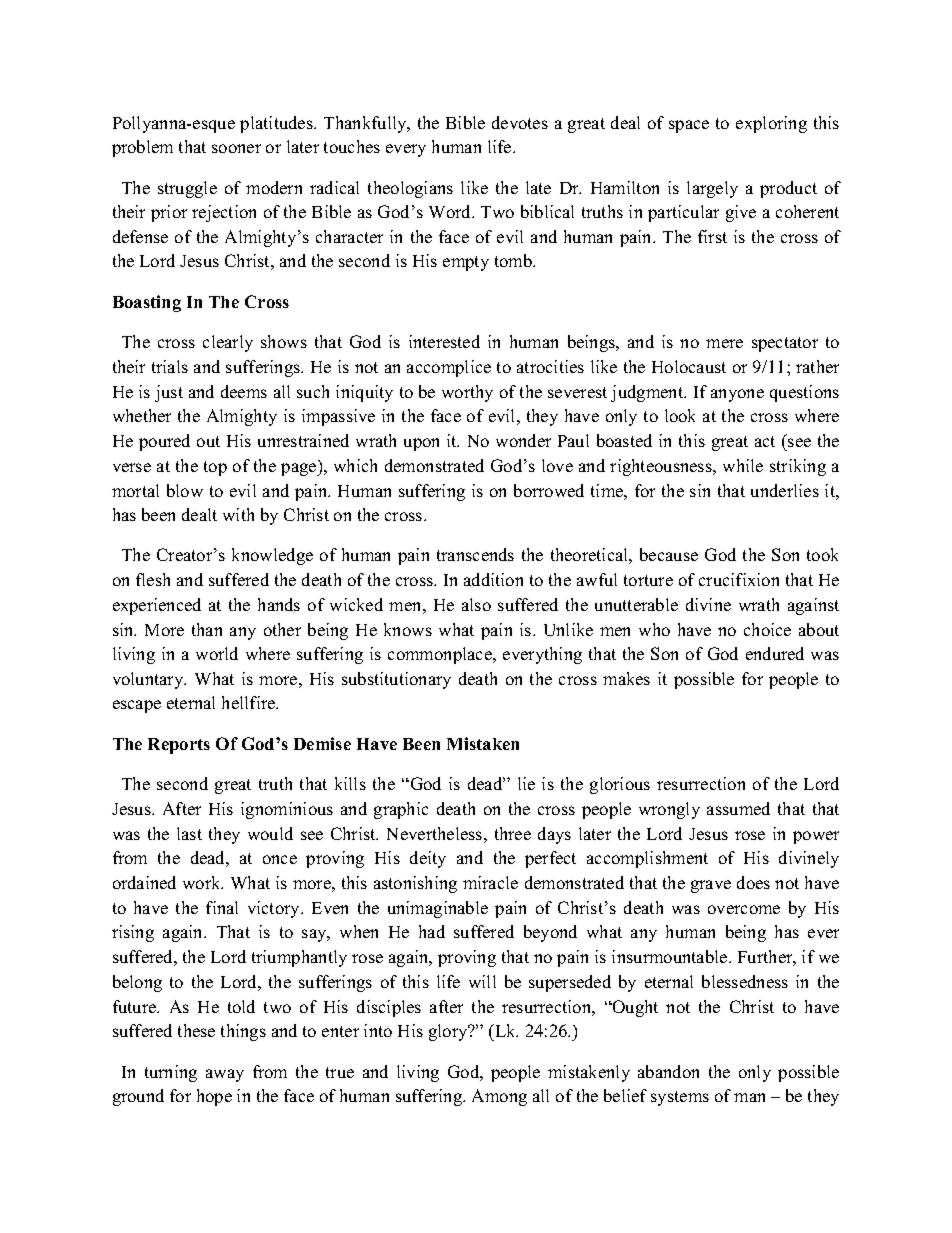  I want to click on away, so click(225, 1075).
